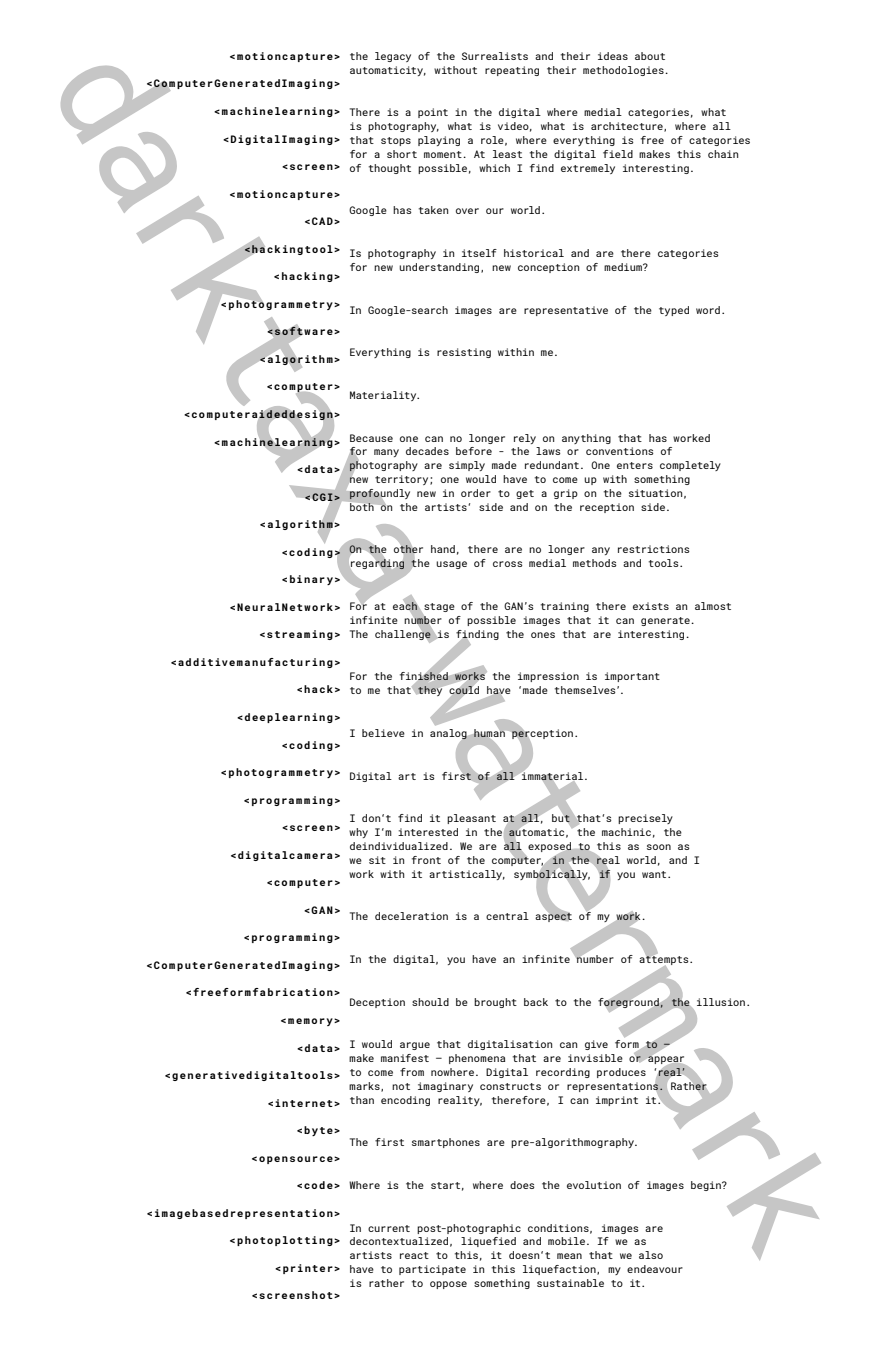 The image size is (882, 1372). I want to click on repeating, so click(512, 71).
